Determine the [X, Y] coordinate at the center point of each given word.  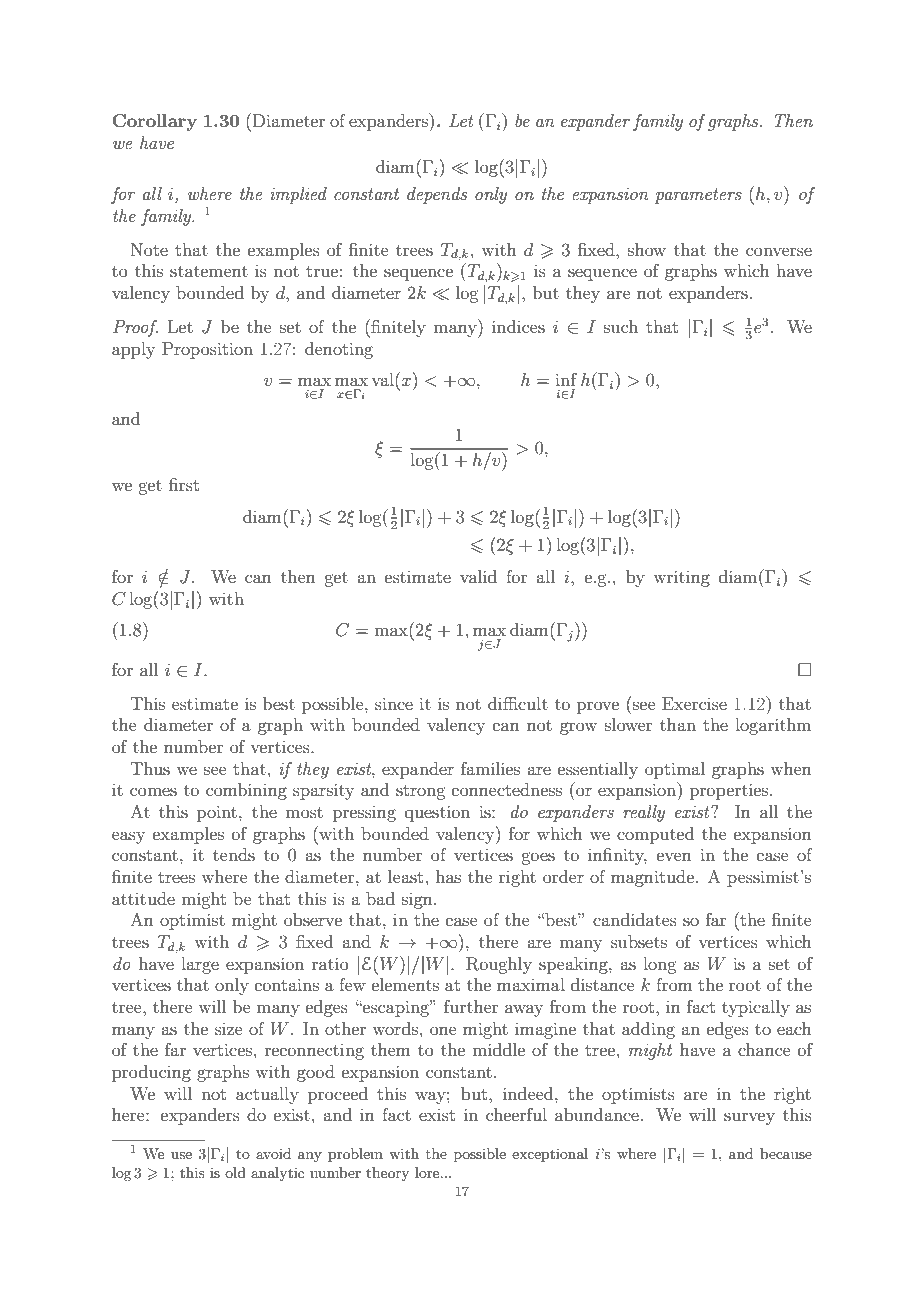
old [235, 1172]
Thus [150, 768]
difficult [518, 703]
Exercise [694, 703]
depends [437, 195]
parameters [698, 196]
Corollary [154, 122]
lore [428, 1172]
